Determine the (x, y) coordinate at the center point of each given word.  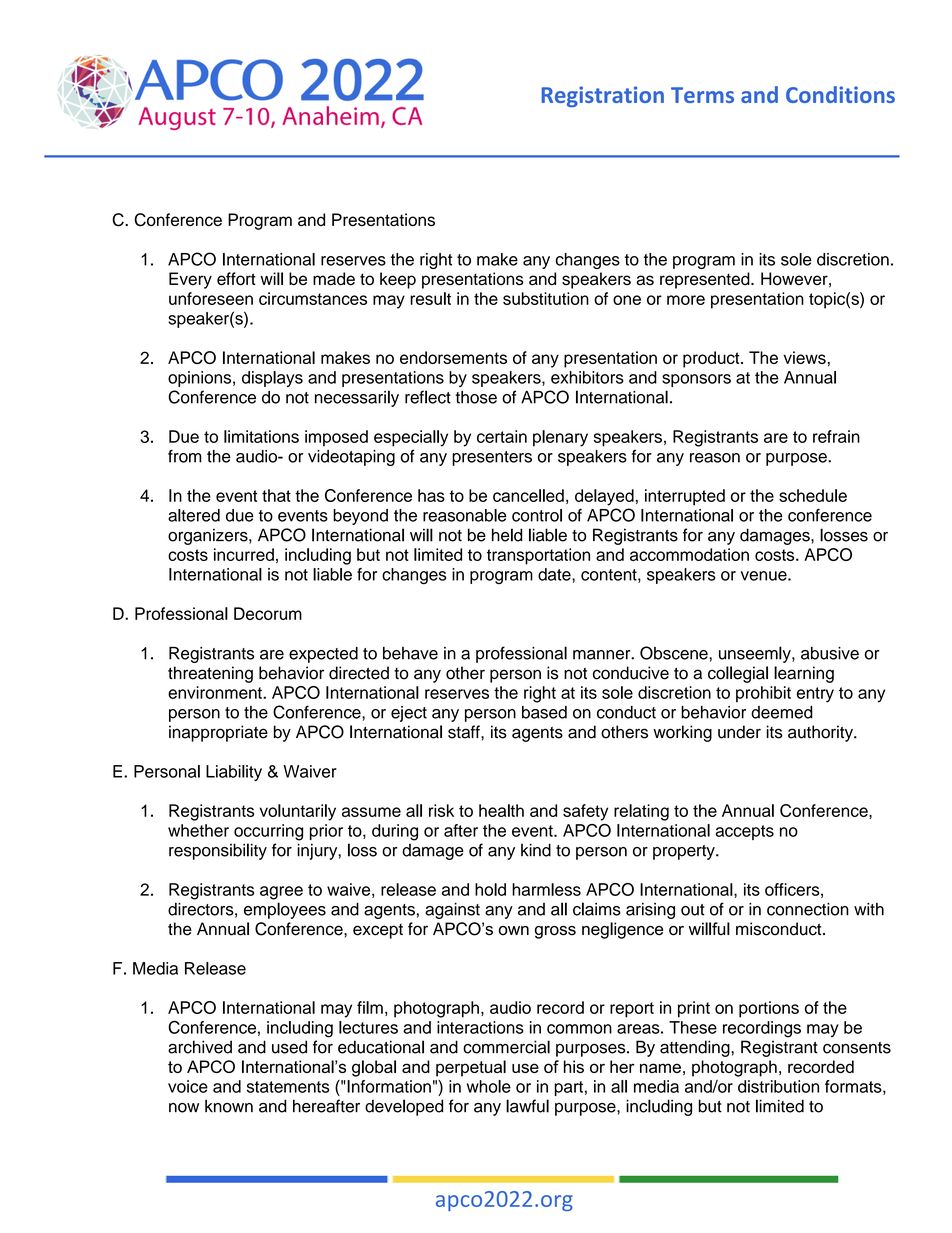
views (805, 357)
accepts (744, 832)
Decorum (268, 613)
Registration (603, 96)
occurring (268, 832)
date (555, 574)
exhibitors (587, 377)
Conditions (840, 94)
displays (272, 379)
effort (236, 279)
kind (536, 850)
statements (288, 1087)
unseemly (756, 654)
